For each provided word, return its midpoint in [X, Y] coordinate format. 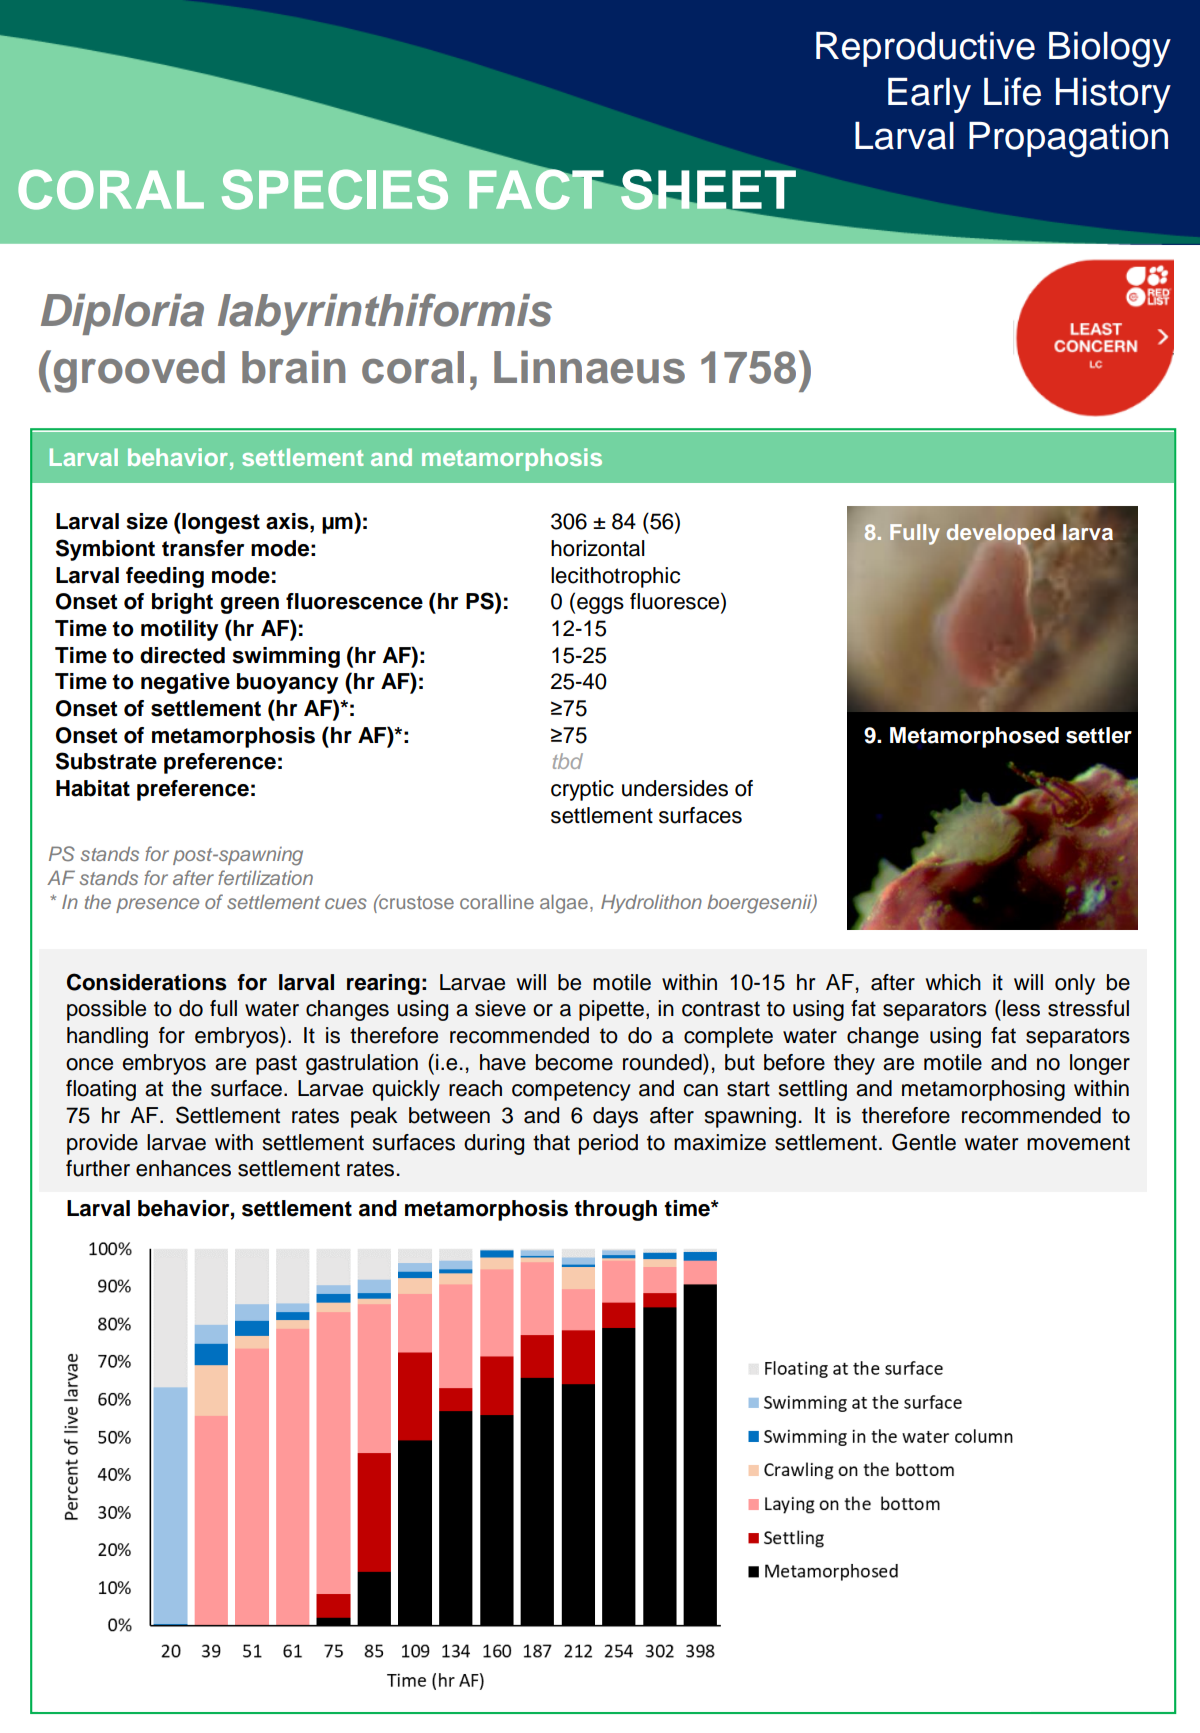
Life [1012, 91]
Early [929, 95]
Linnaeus [589, 367]
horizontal [598, 548]
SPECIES [335, 189]
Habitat [93, 788]
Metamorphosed [974, 737]
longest [220, 523]
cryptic [582, 790]
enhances [183, 1168]
